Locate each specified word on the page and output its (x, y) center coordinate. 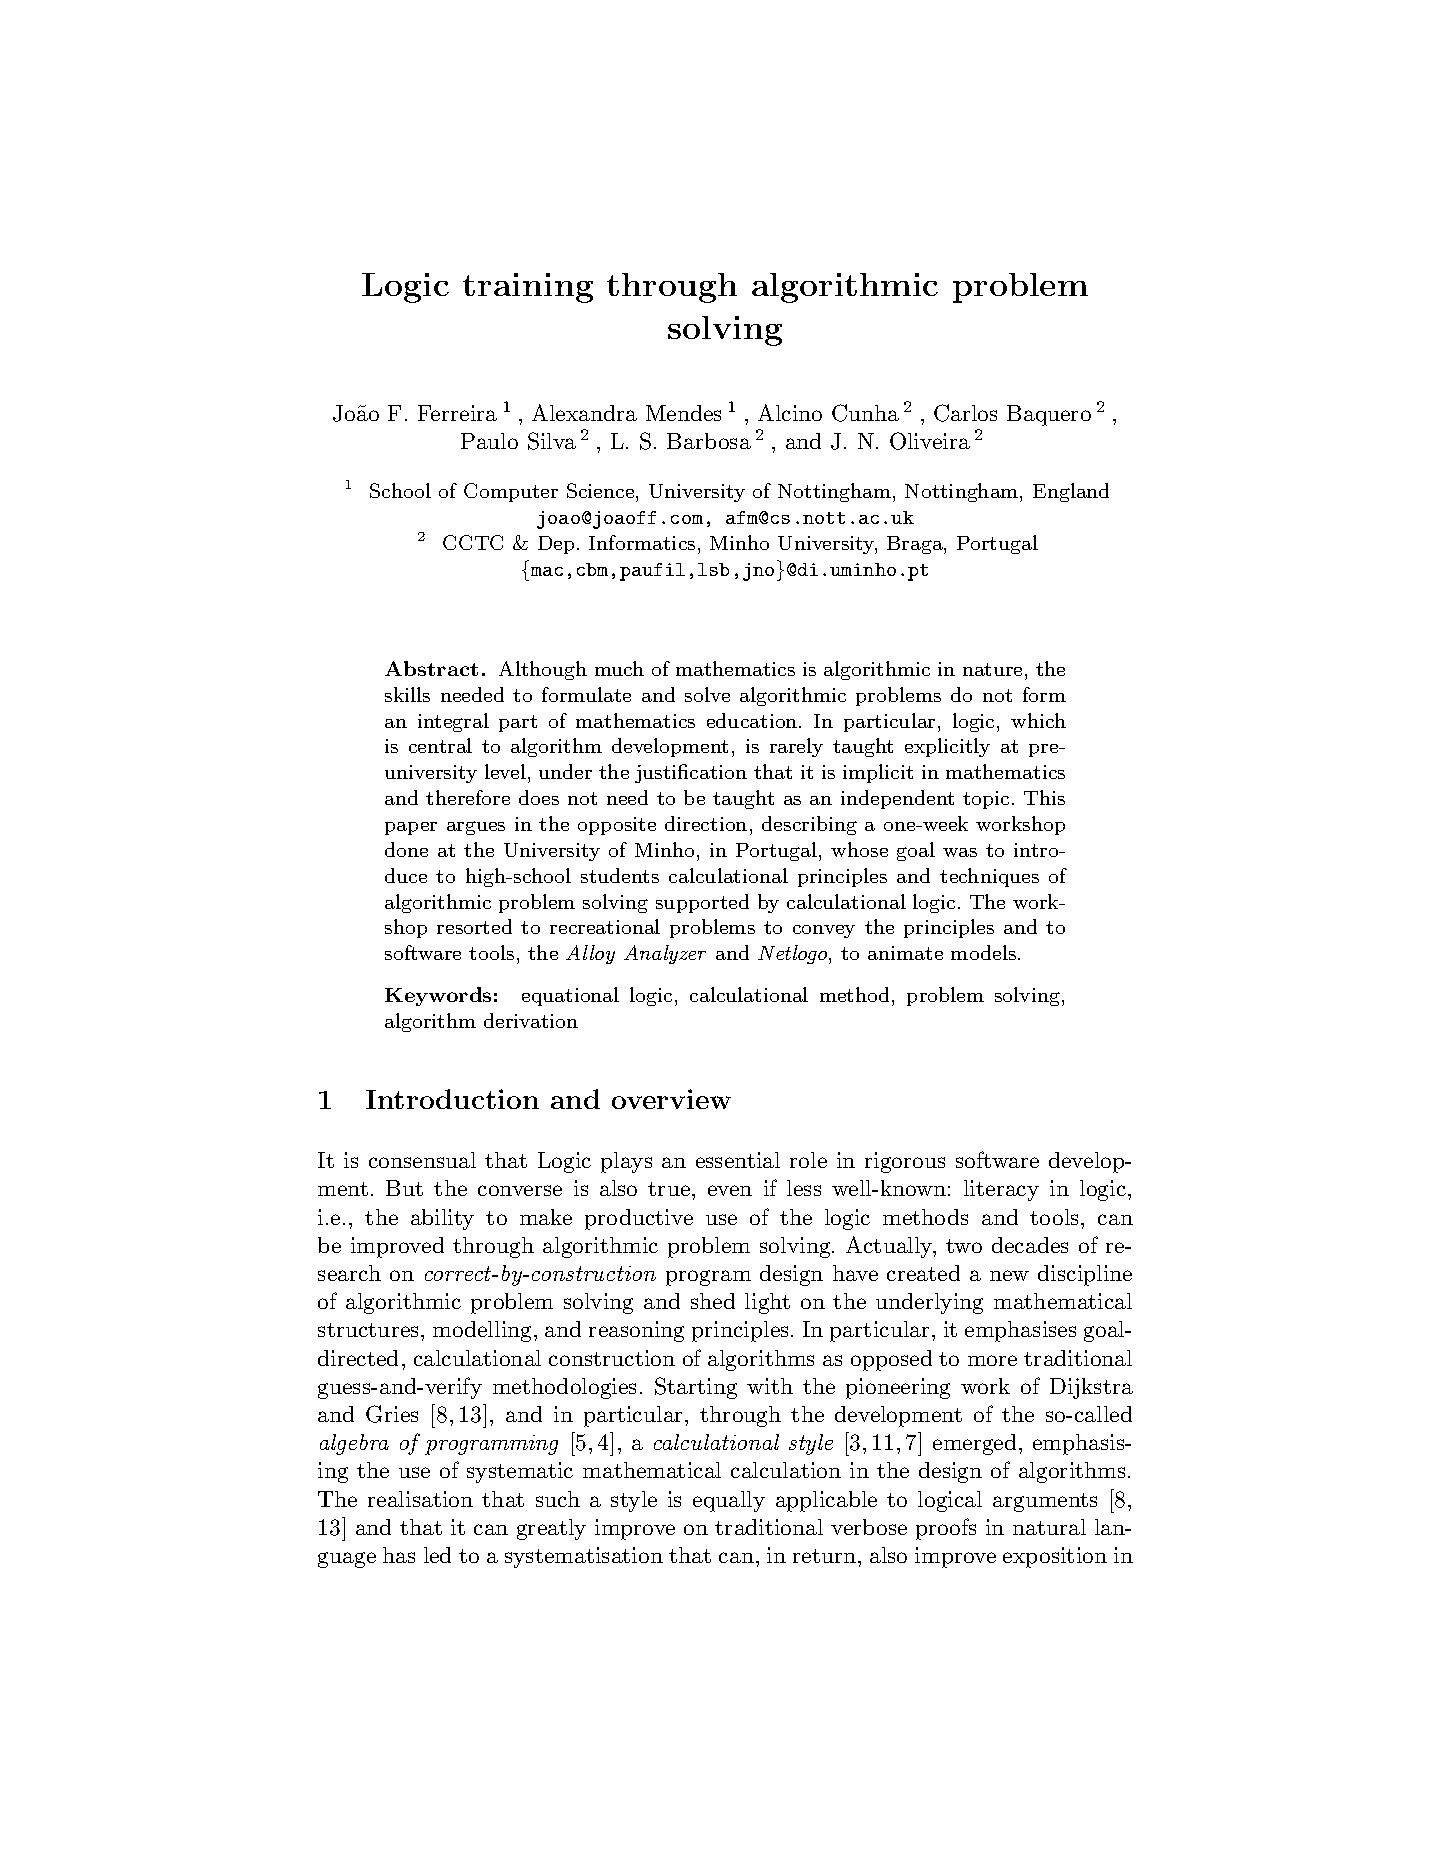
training (528, 288)
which (1038, 720)
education (753, 720)
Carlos (965, 413)
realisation (420, 1499)
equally (729, 1501)
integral (453, 722)
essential (738, 1160)
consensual (422, 1160)
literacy (1001, 1190)
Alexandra (584, 412)
